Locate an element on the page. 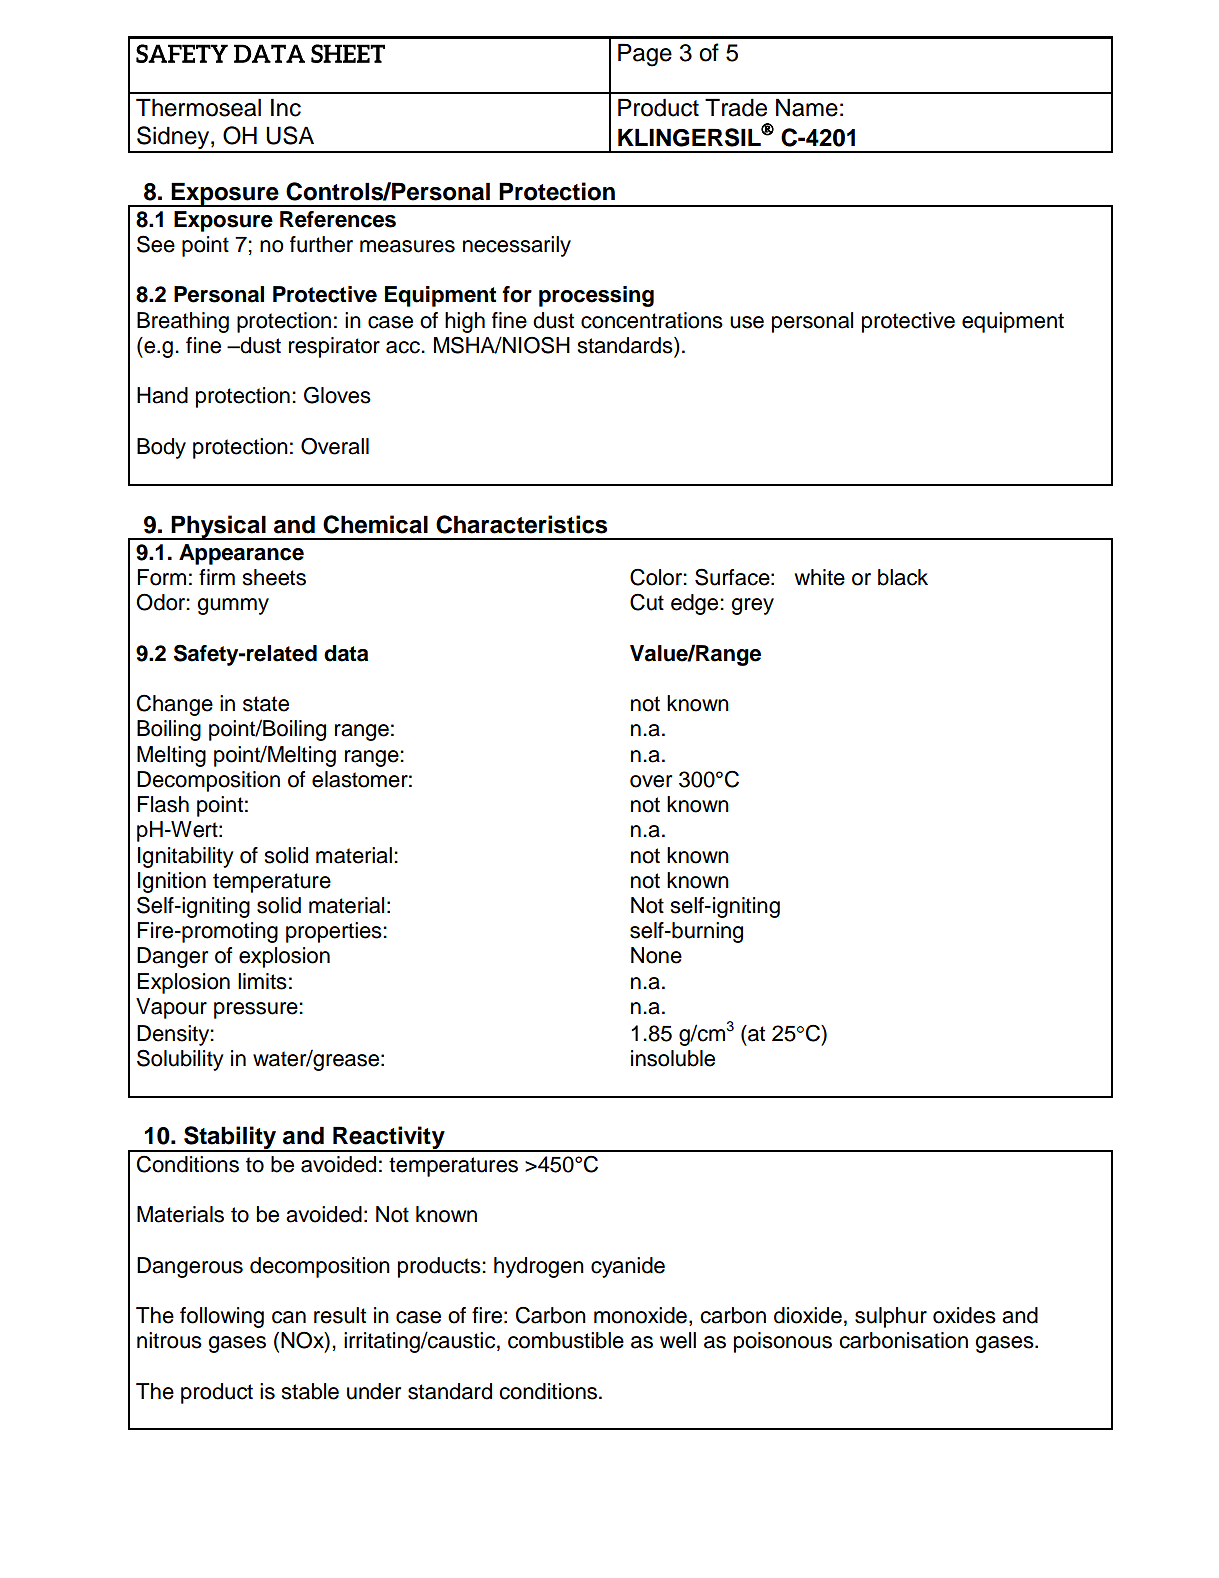  Characteristics is located at coordinates (521, 524).
